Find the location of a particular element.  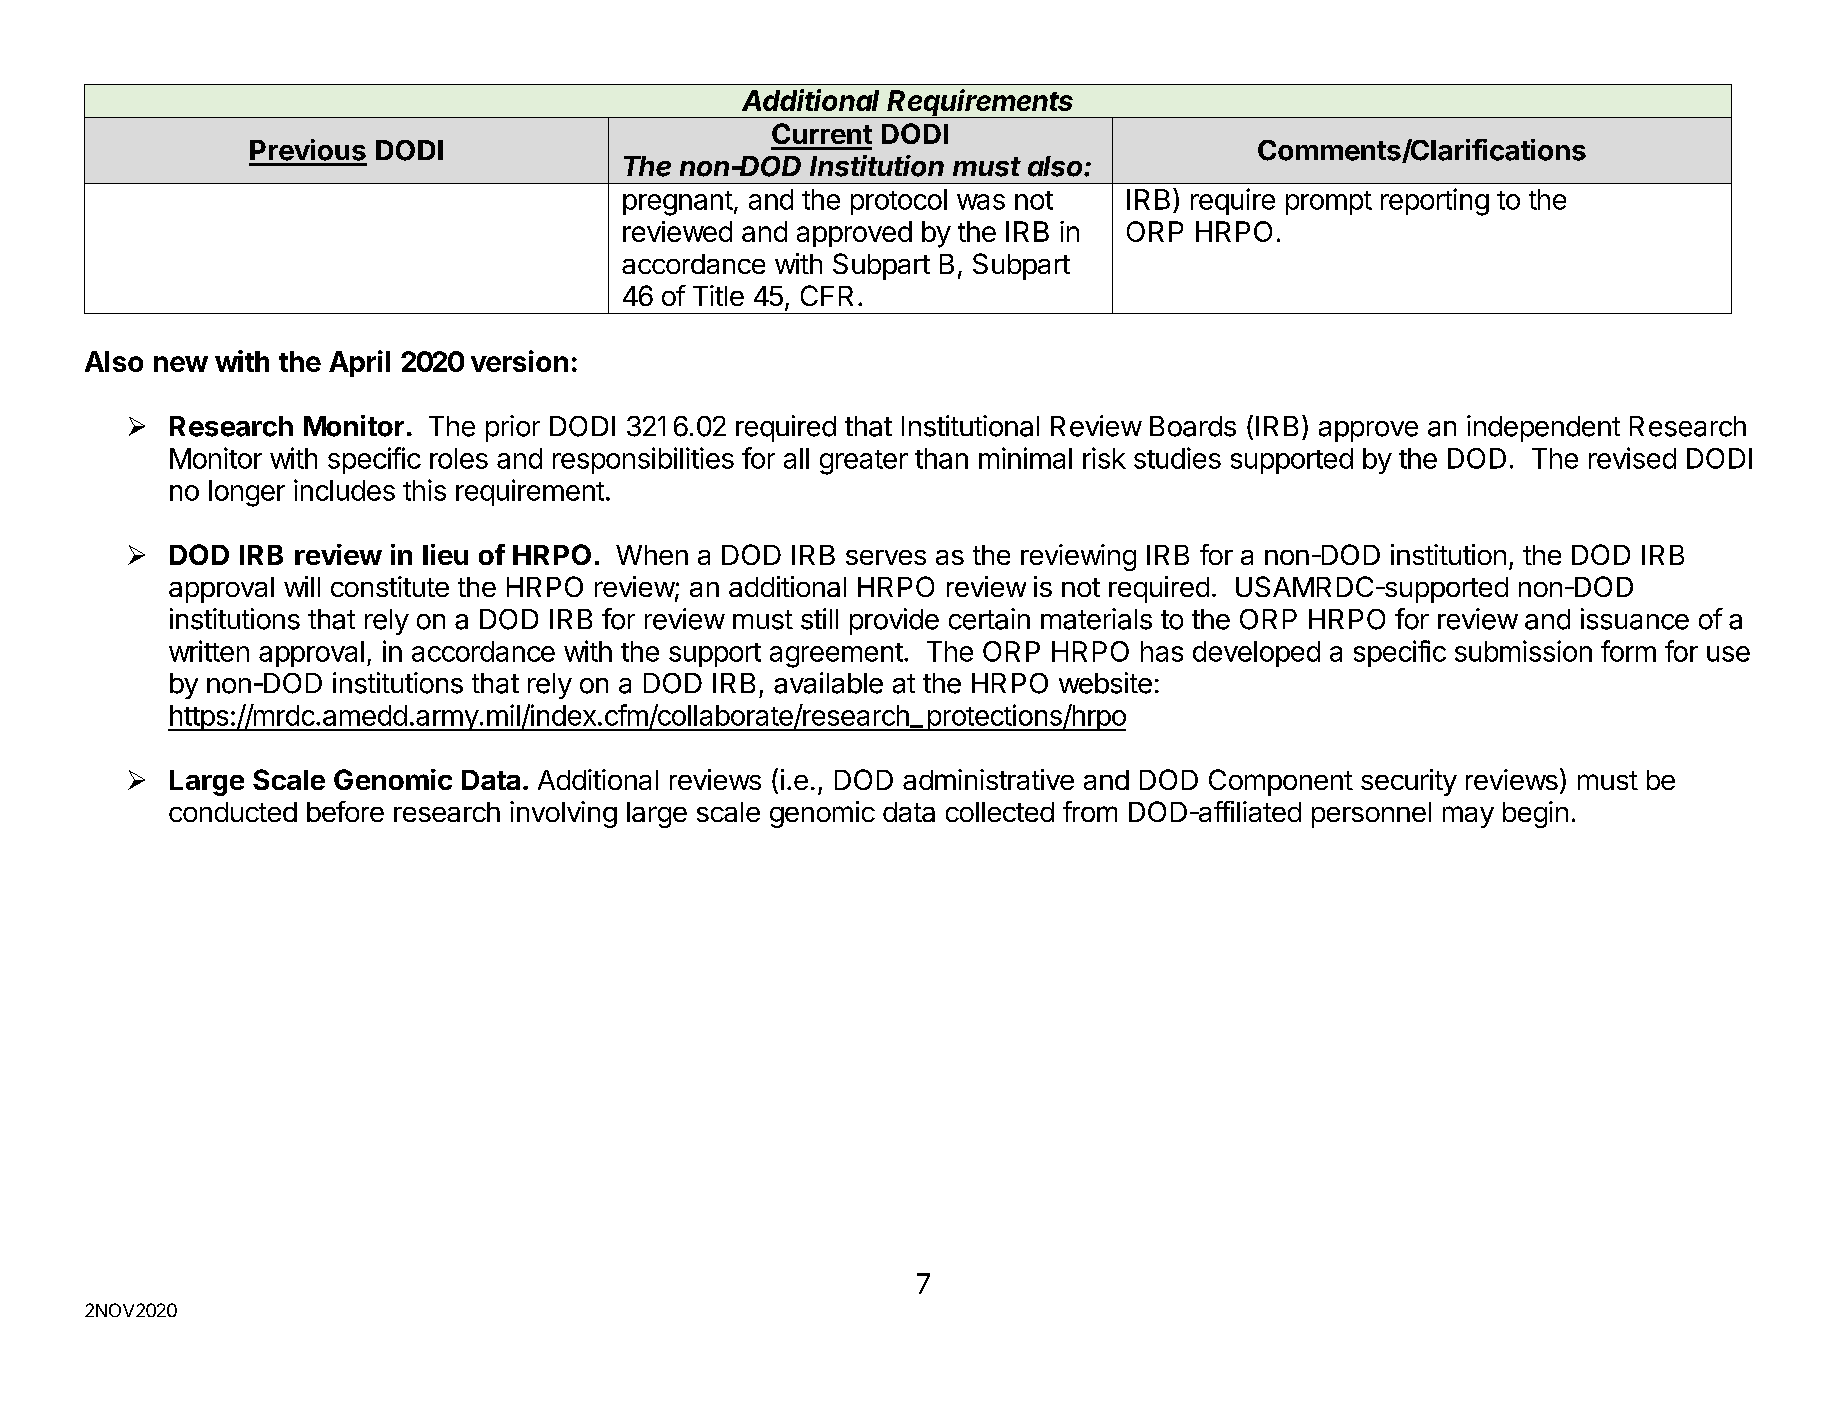

was is located at coordinates (981, 202).
